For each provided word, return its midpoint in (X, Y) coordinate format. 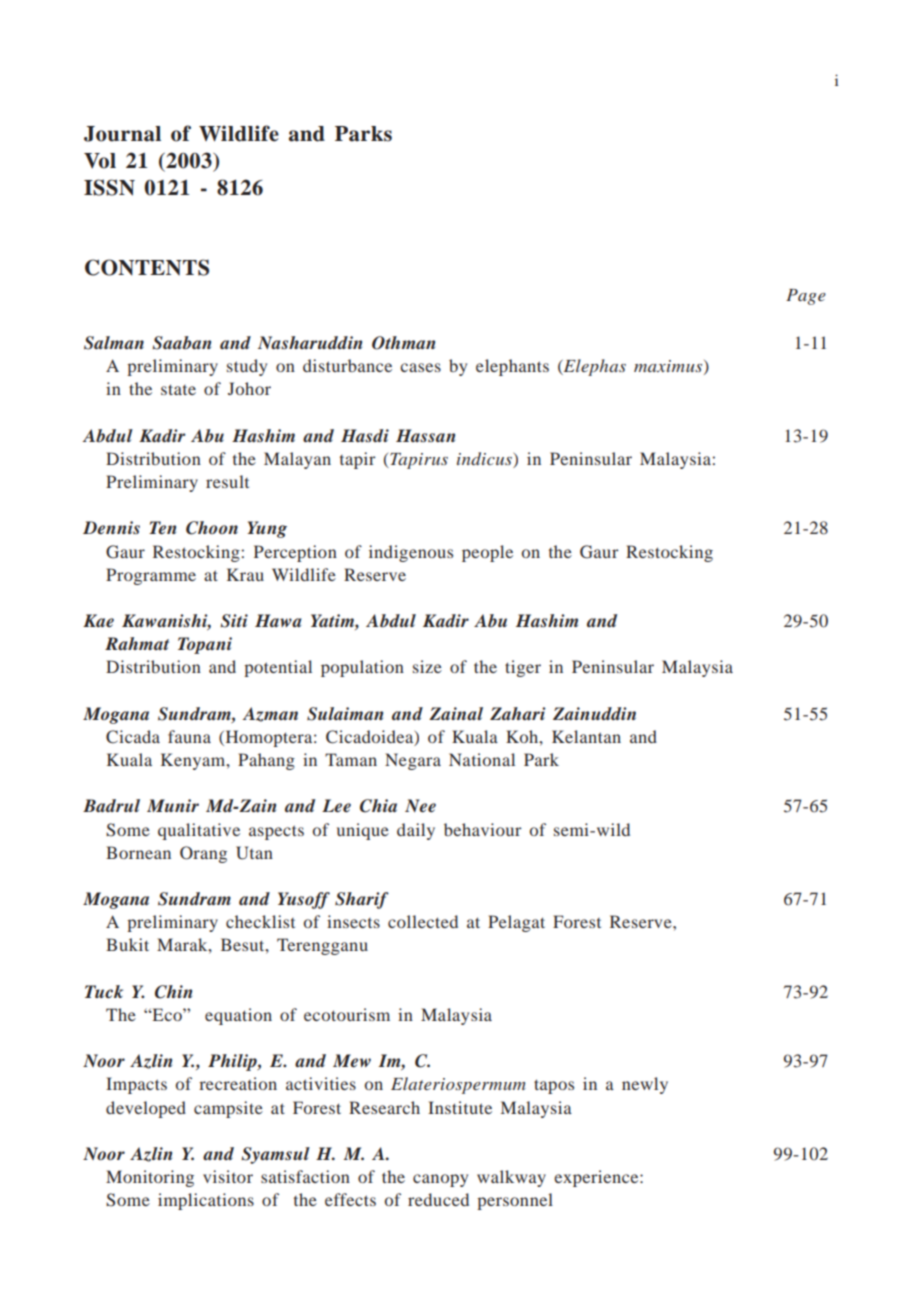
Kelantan (586, 736)
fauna (189, 736)
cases (420, 367)
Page (806, 297)
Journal (122, 134)
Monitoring (150, 1178)
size (427, 666)
